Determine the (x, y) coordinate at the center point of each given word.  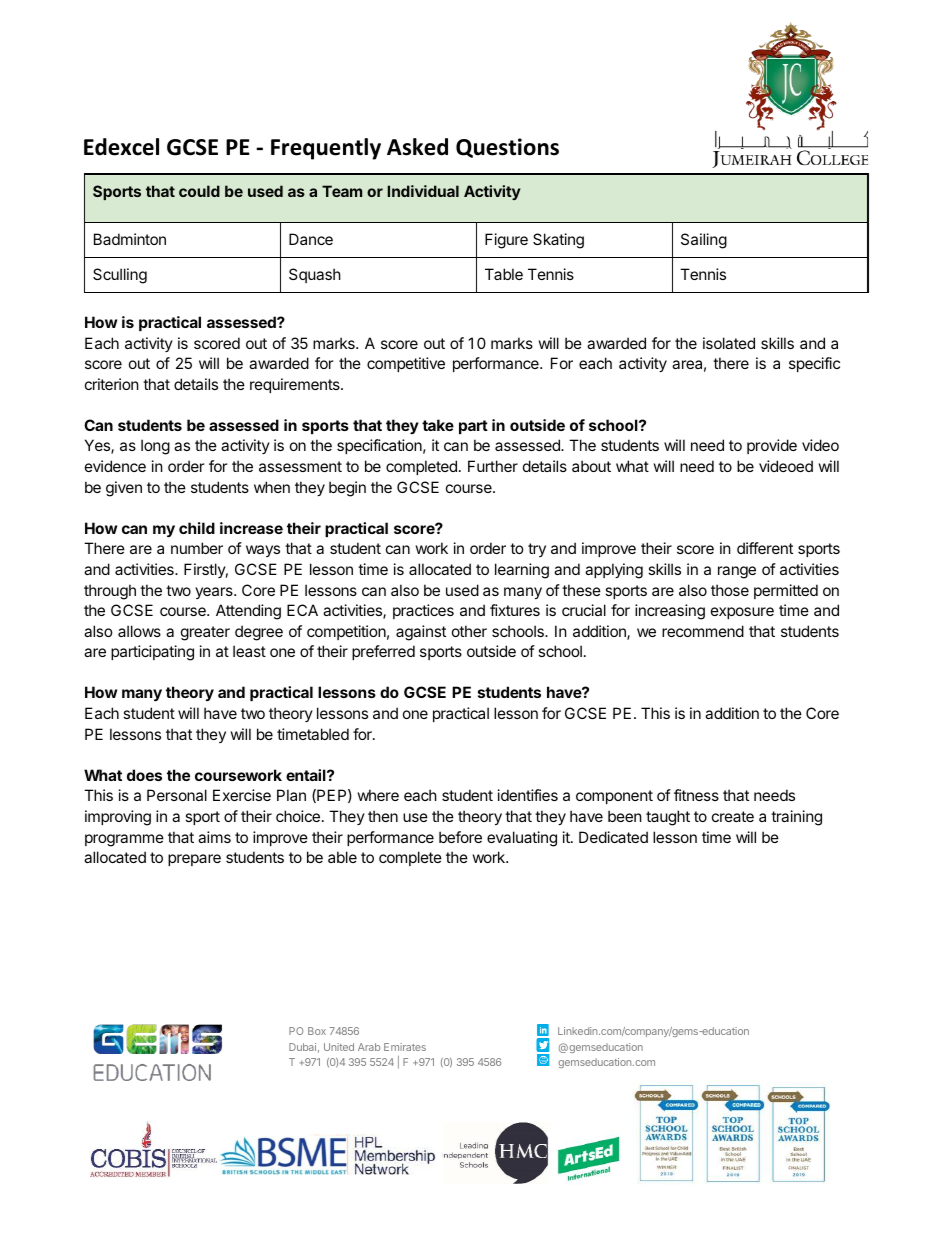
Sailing (704, 241)
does (144, 775)
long (155, 447)
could (199, 191)
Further (493, 466)
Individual (423, 191)
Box (317, 1031)
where (378, 795)
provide (772, 446)
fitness (696, 795)
